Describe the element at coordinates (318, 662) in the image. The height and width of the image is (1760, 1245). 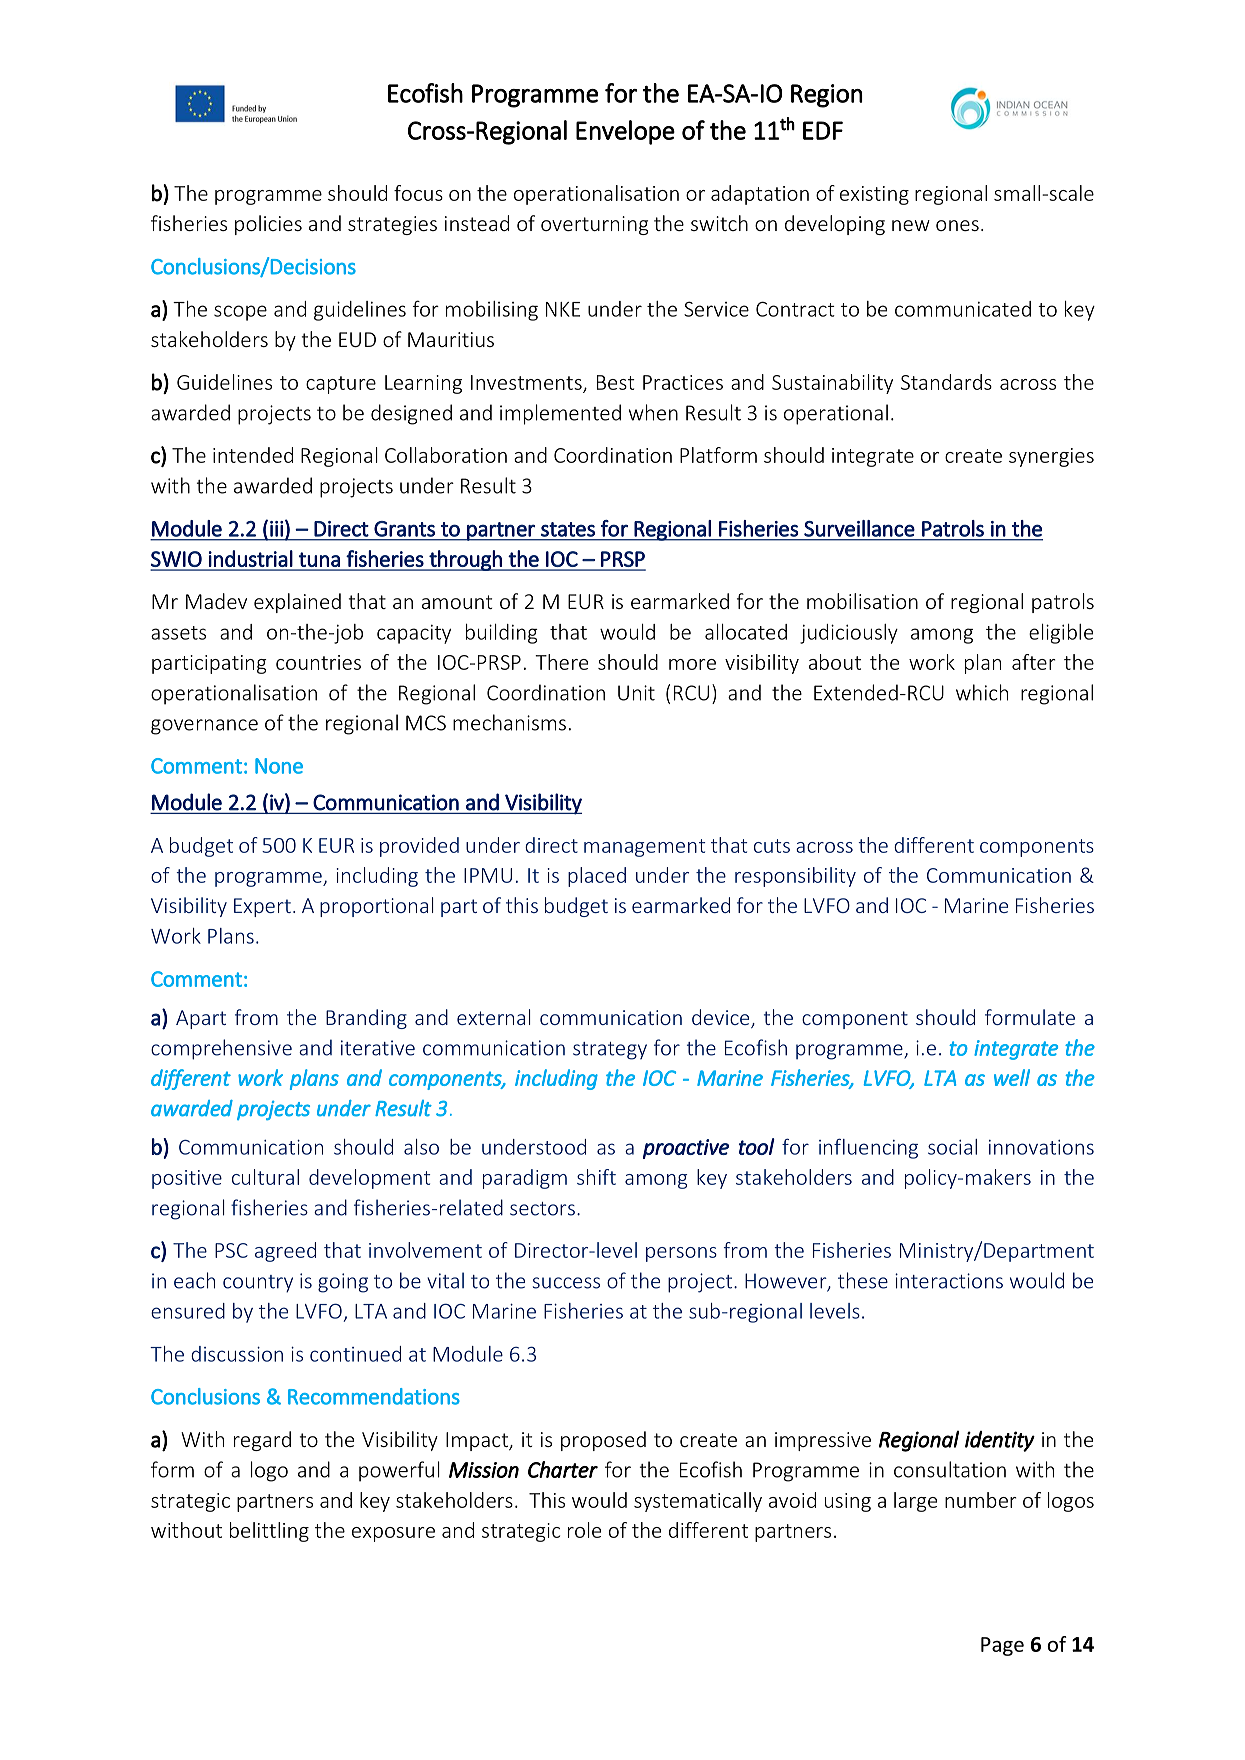
I see `countries` at that location.
